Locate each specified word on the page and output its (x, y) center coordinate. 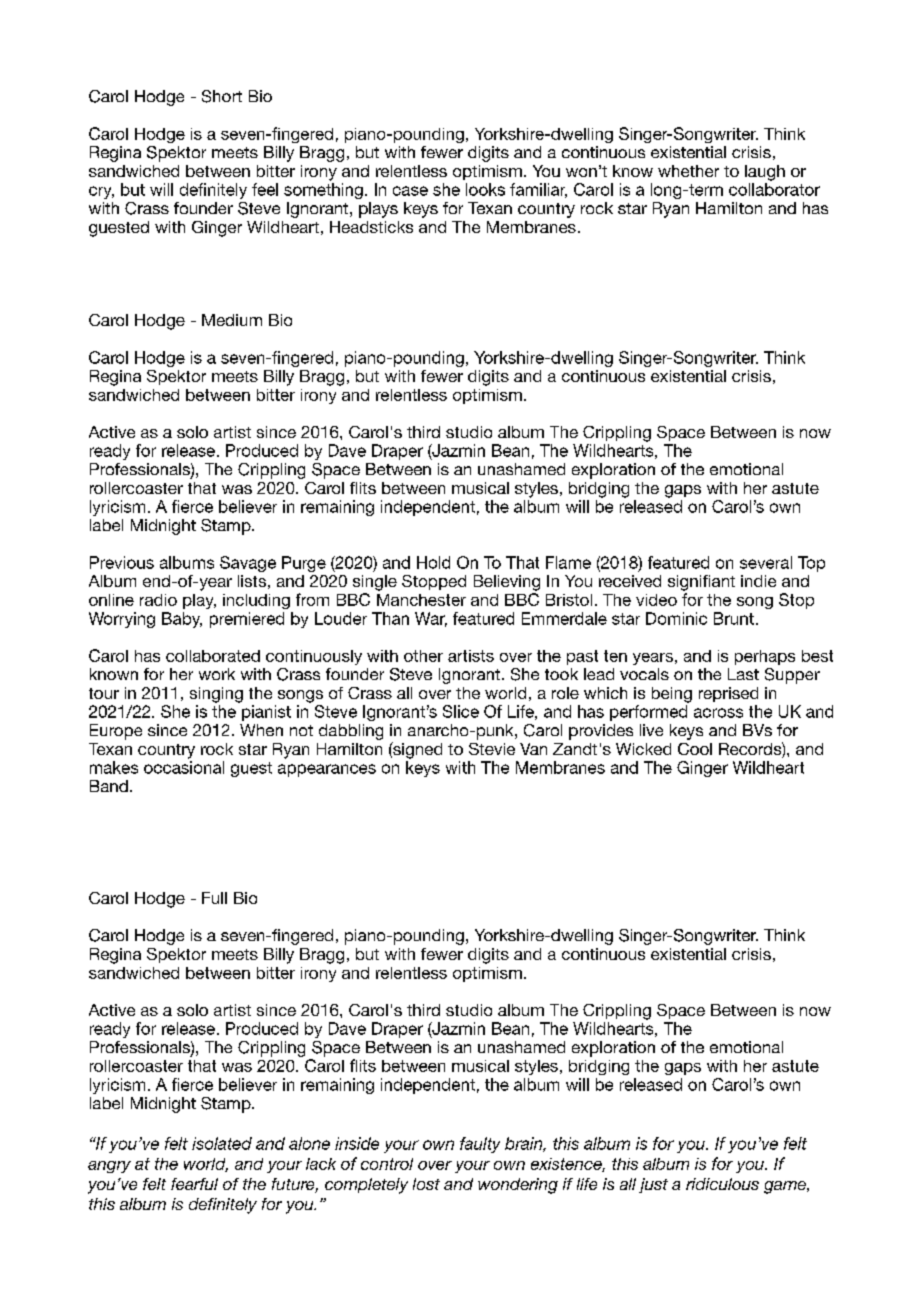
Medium (232, 320)
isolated (222, 1143)
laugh (765, 173)
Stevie (492, 749)
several (766, 562)
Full (214, 898)
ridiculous (722, 1184)
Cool (695, 749)
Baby (182, 620)
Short (222, 96)
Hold (433, 562)
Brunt (734, 618)
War (431, 619)
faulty (480, 1145)
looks (485, 189)
